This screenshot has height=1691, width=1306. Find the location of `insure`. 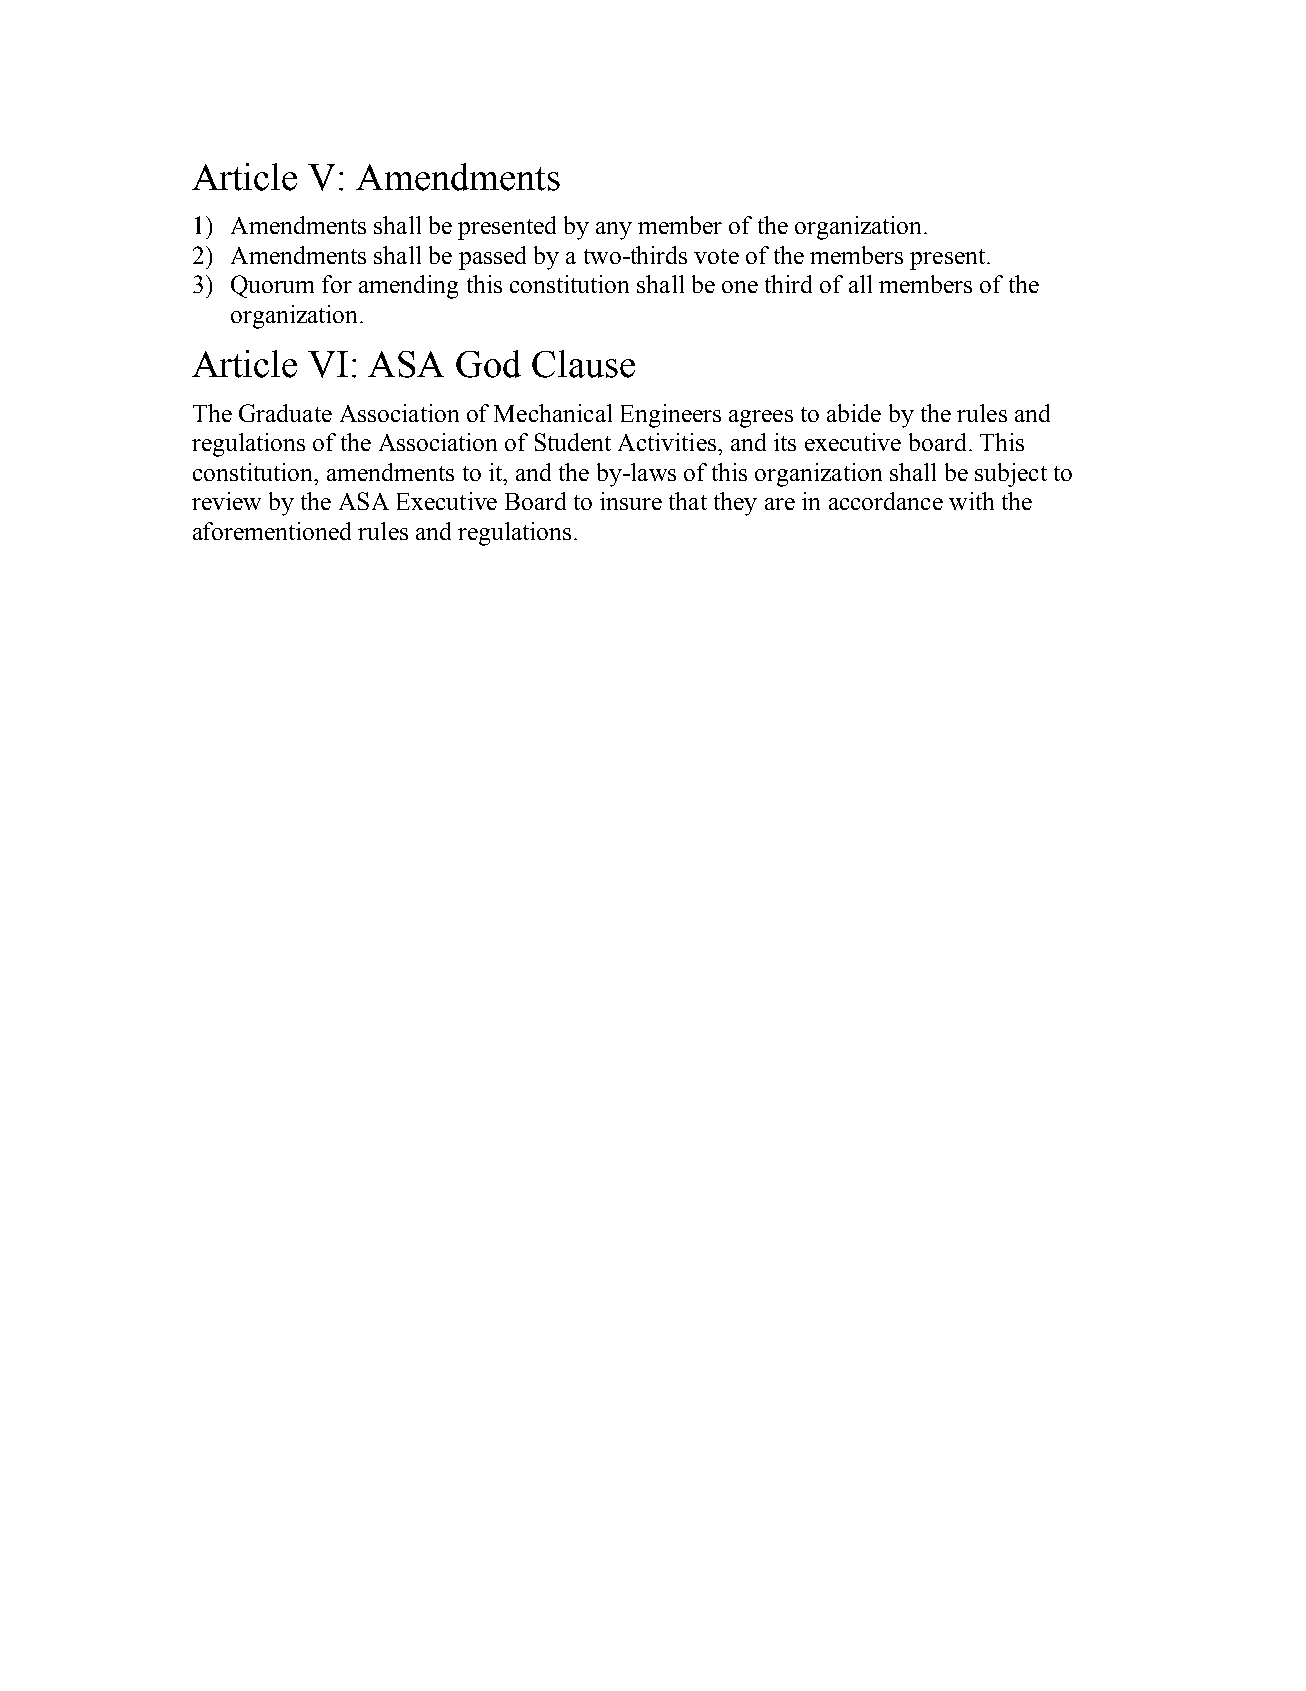

insure is located at coordinates (631, 501).
